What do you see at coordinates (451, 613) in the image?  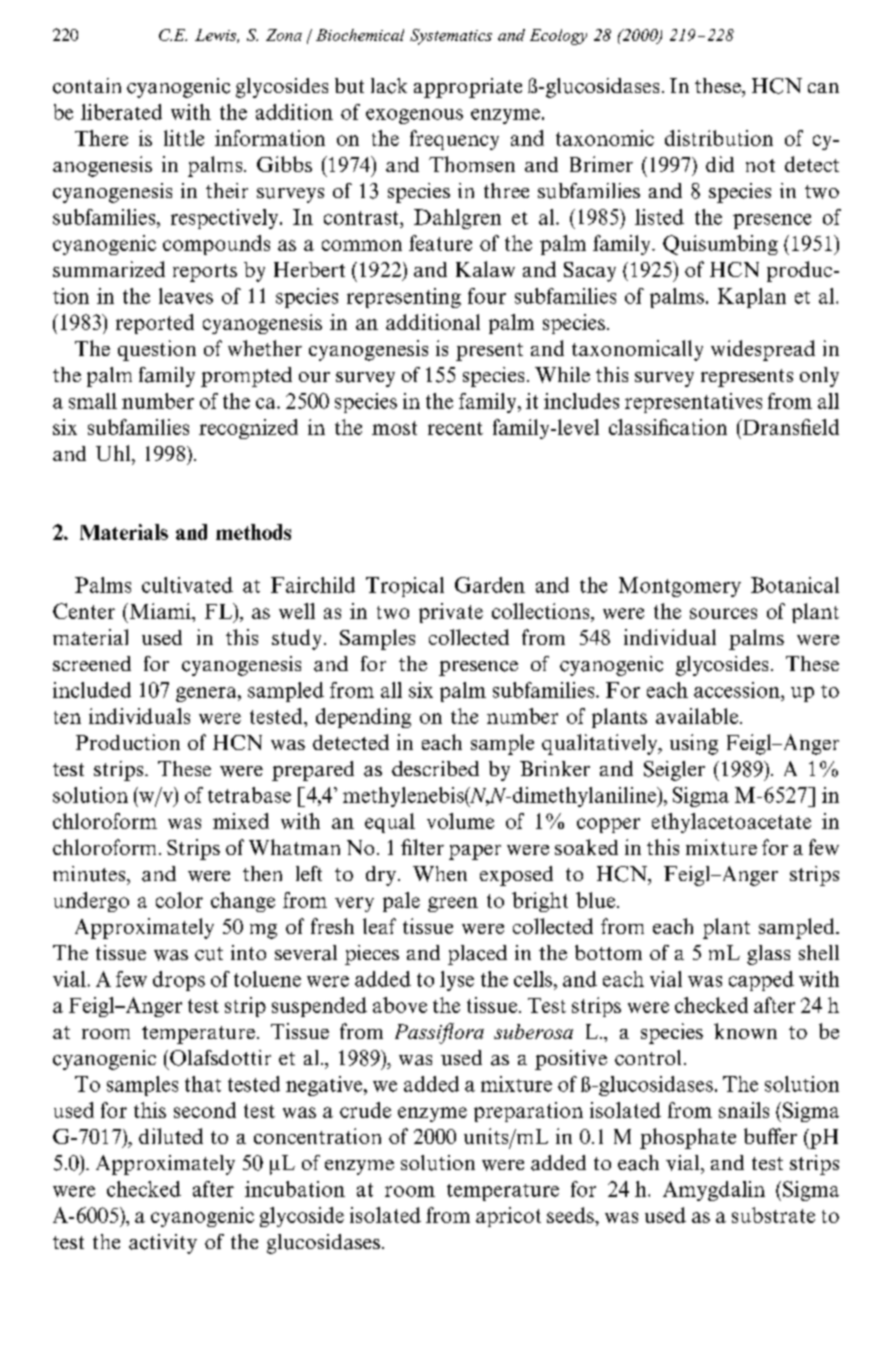 I see `private` at bounding box center [451, 613].
